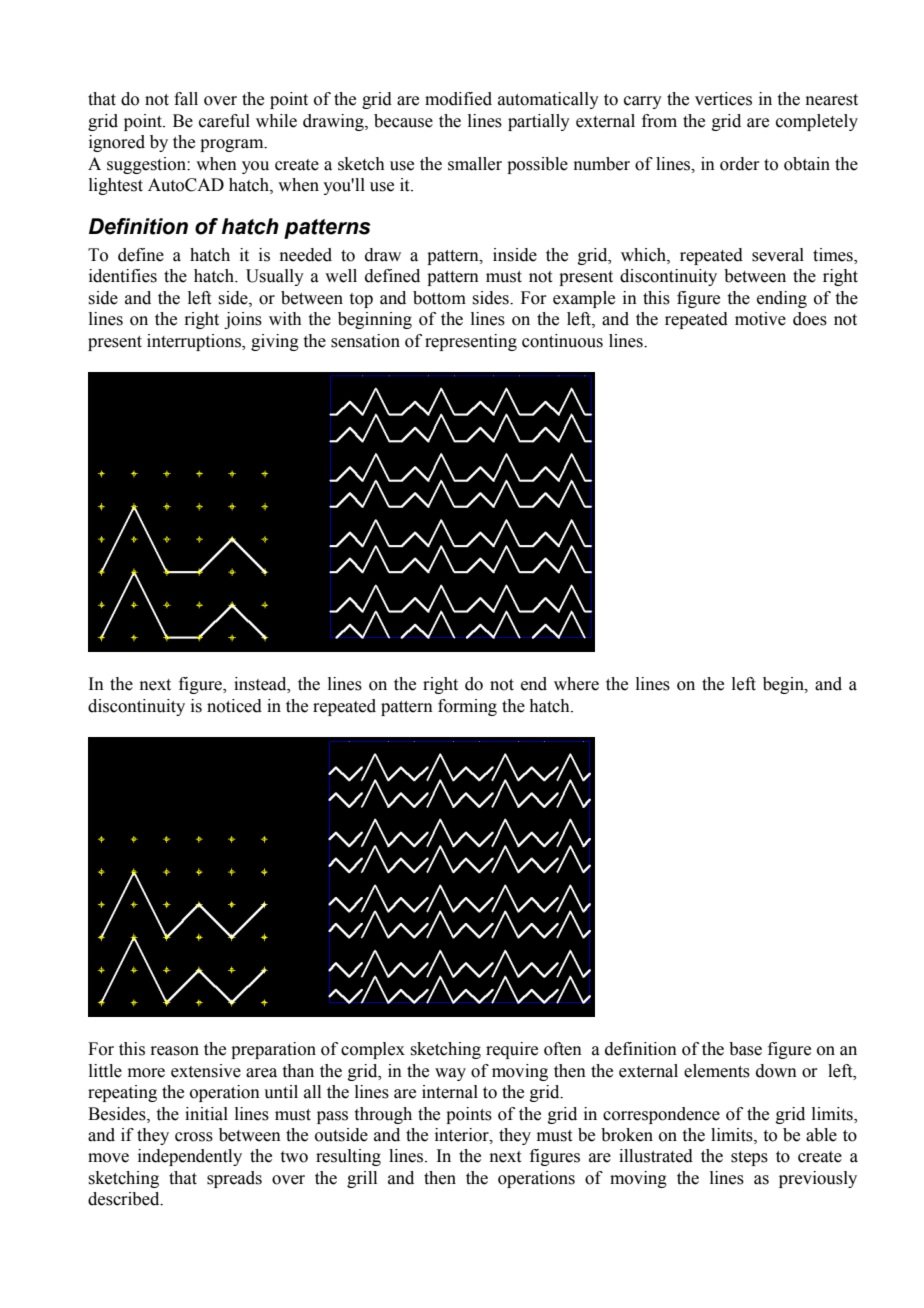 Image resolution: width=924 pixels, height=1308 pixels. I want to click on motive, so click(760, 319).
